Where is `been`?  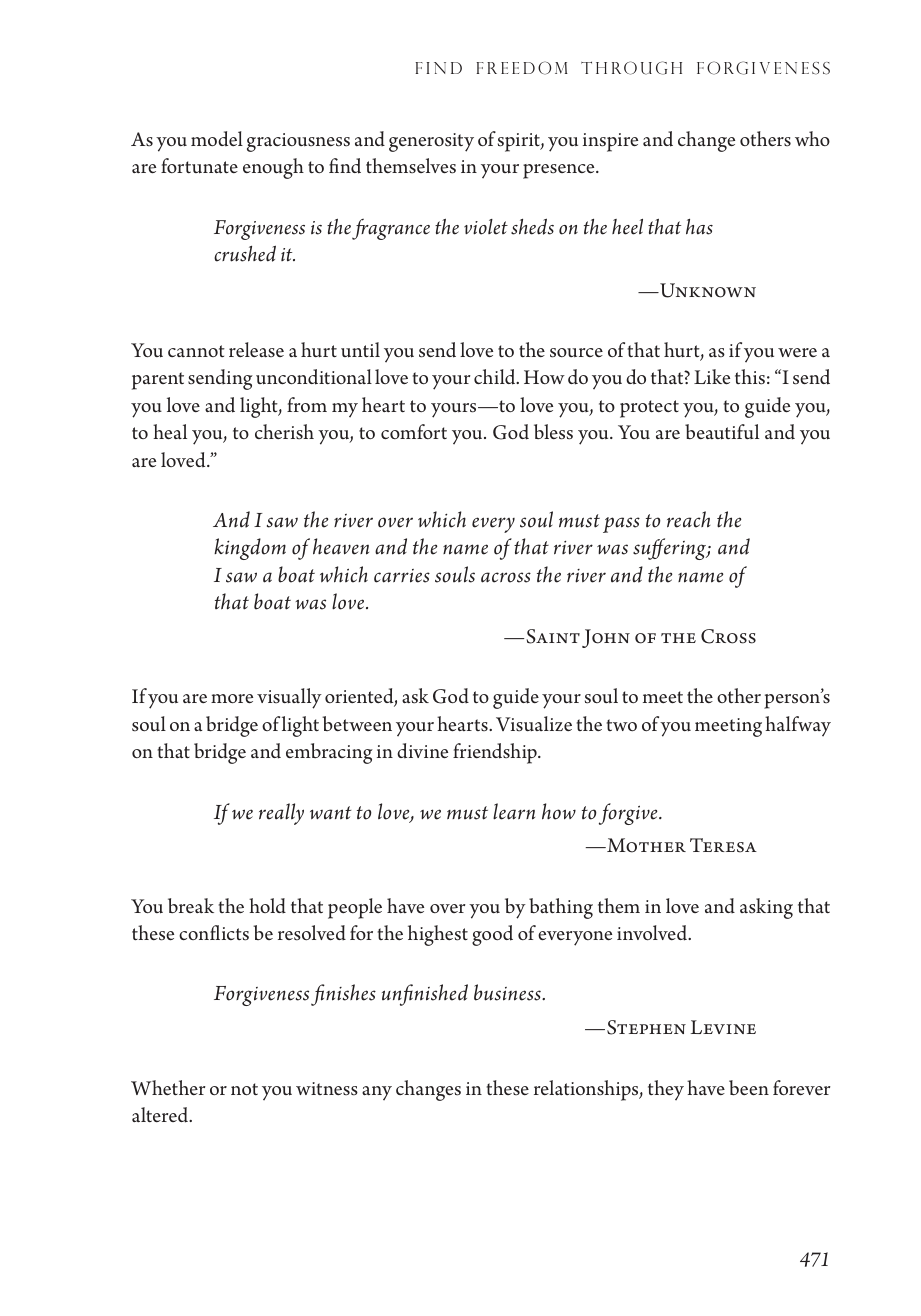 been is located at coordinates (749, 1088).
